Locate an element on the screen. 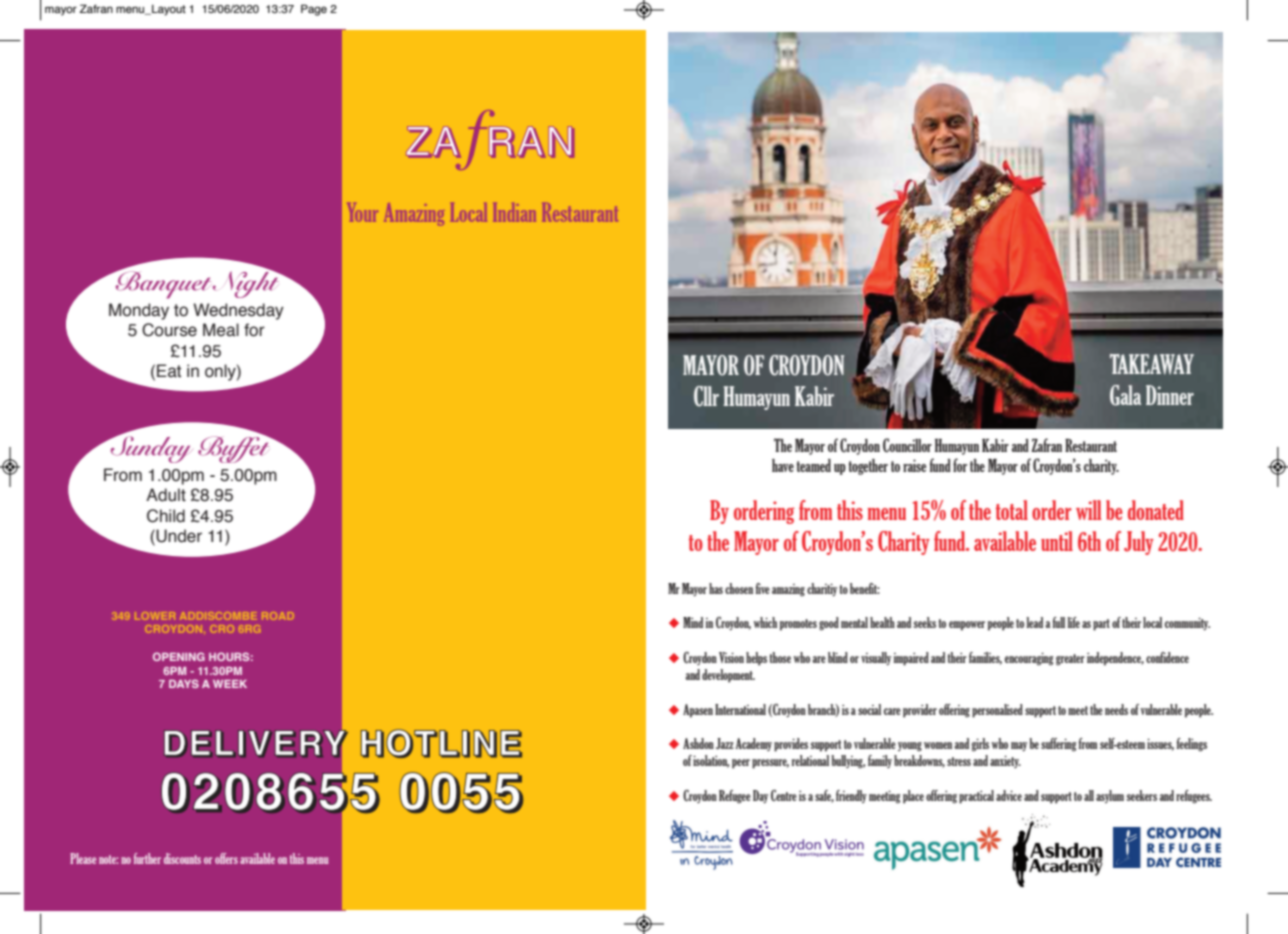 Image resolution: width=1288 pixels, height=934 pixels. has is located at coordinates (716, 588).
